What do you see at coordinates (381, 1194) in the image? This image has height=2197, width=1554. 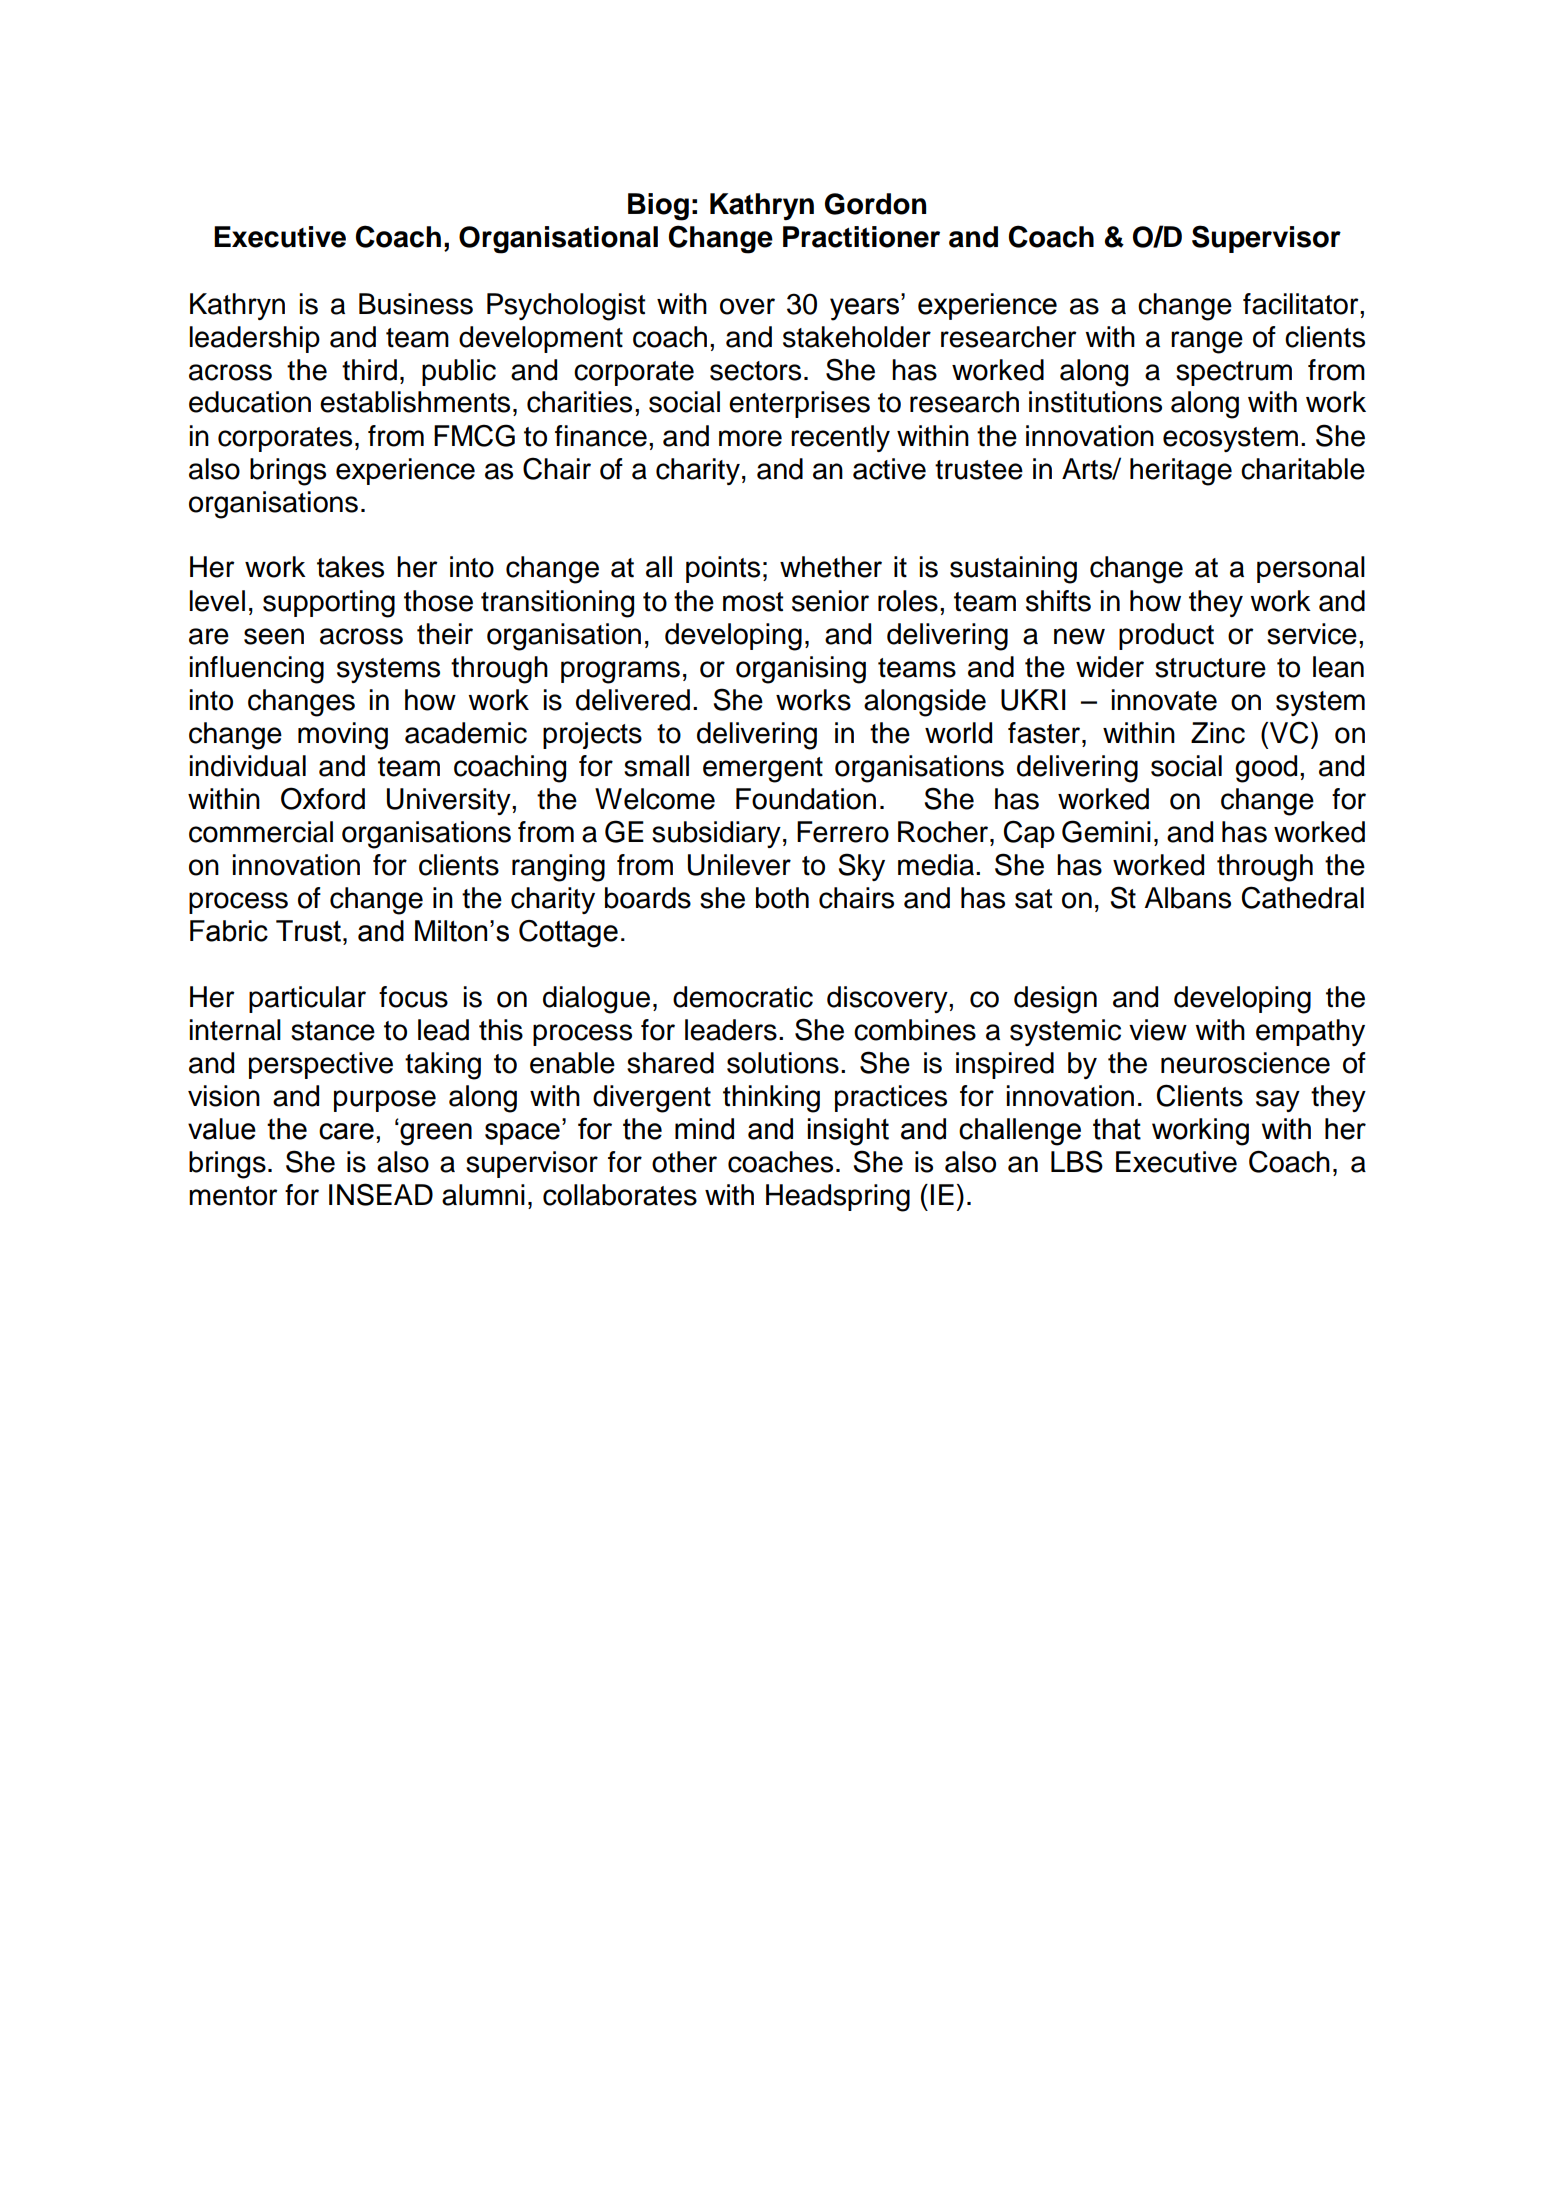 I see `INSEAD` at bounding box center [381, 1194].
